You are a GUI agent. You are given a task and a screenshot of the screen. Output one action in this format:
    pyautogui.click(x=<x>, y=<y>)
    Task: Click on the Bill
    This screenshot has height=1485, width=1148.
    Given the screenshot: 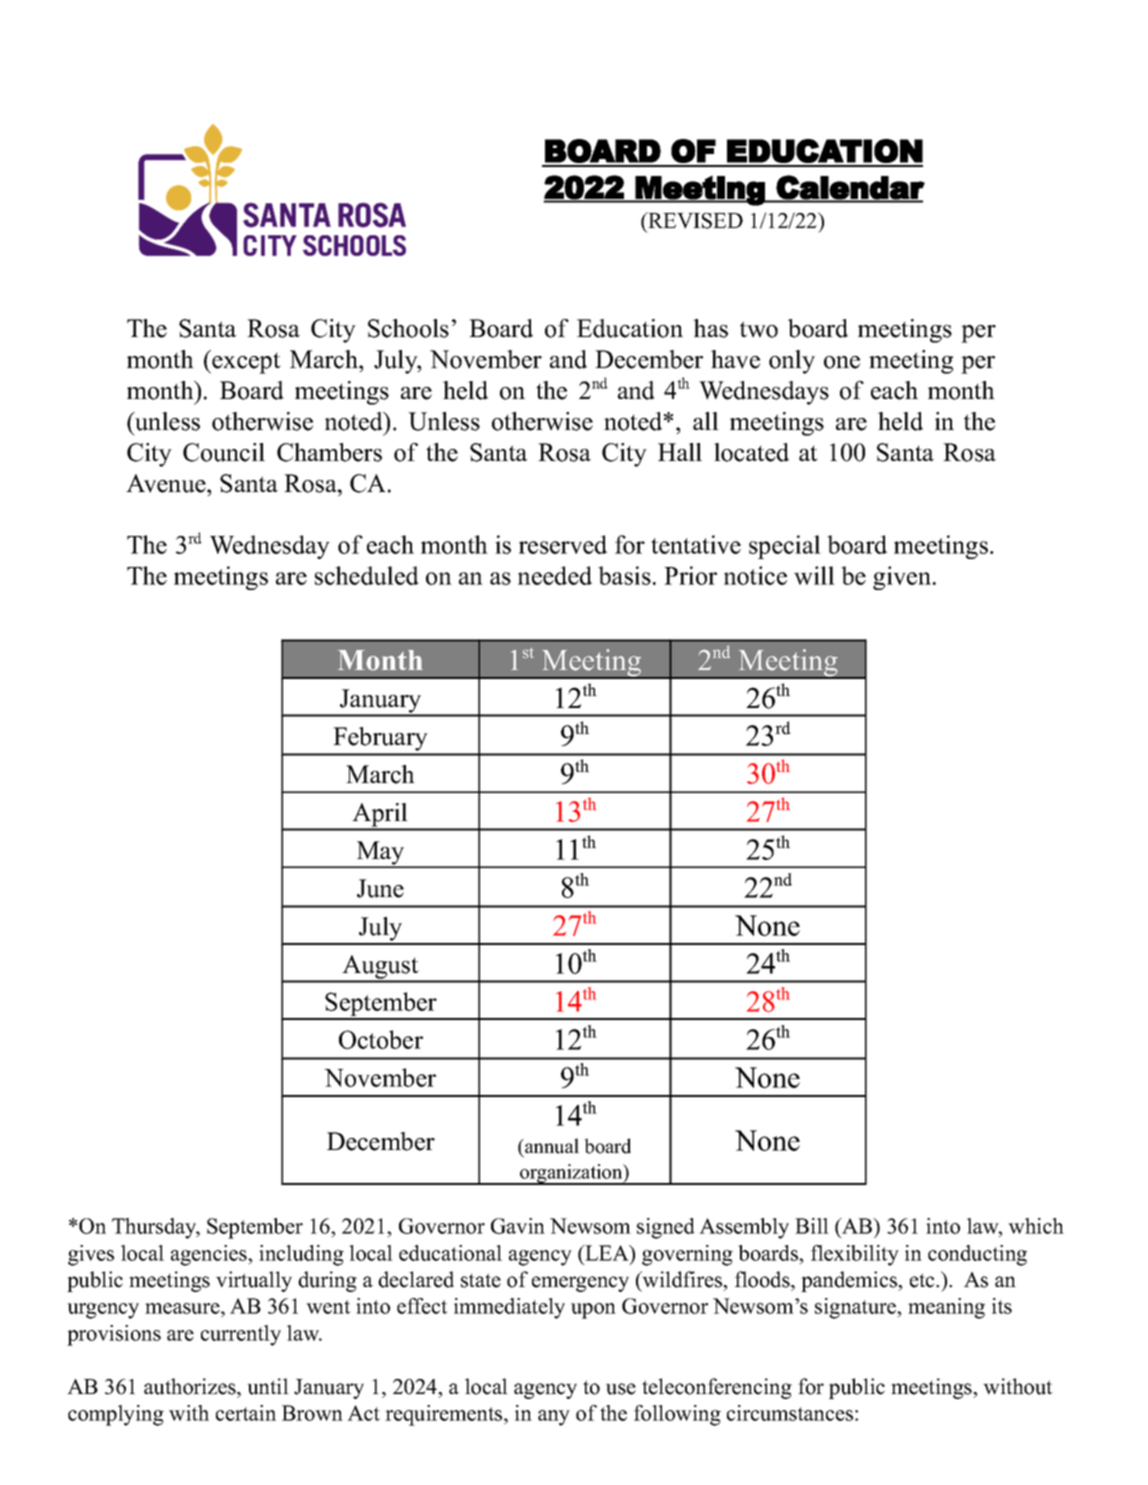 What is the action you would take?
    pyautogui.click(x=812, y=1226)
